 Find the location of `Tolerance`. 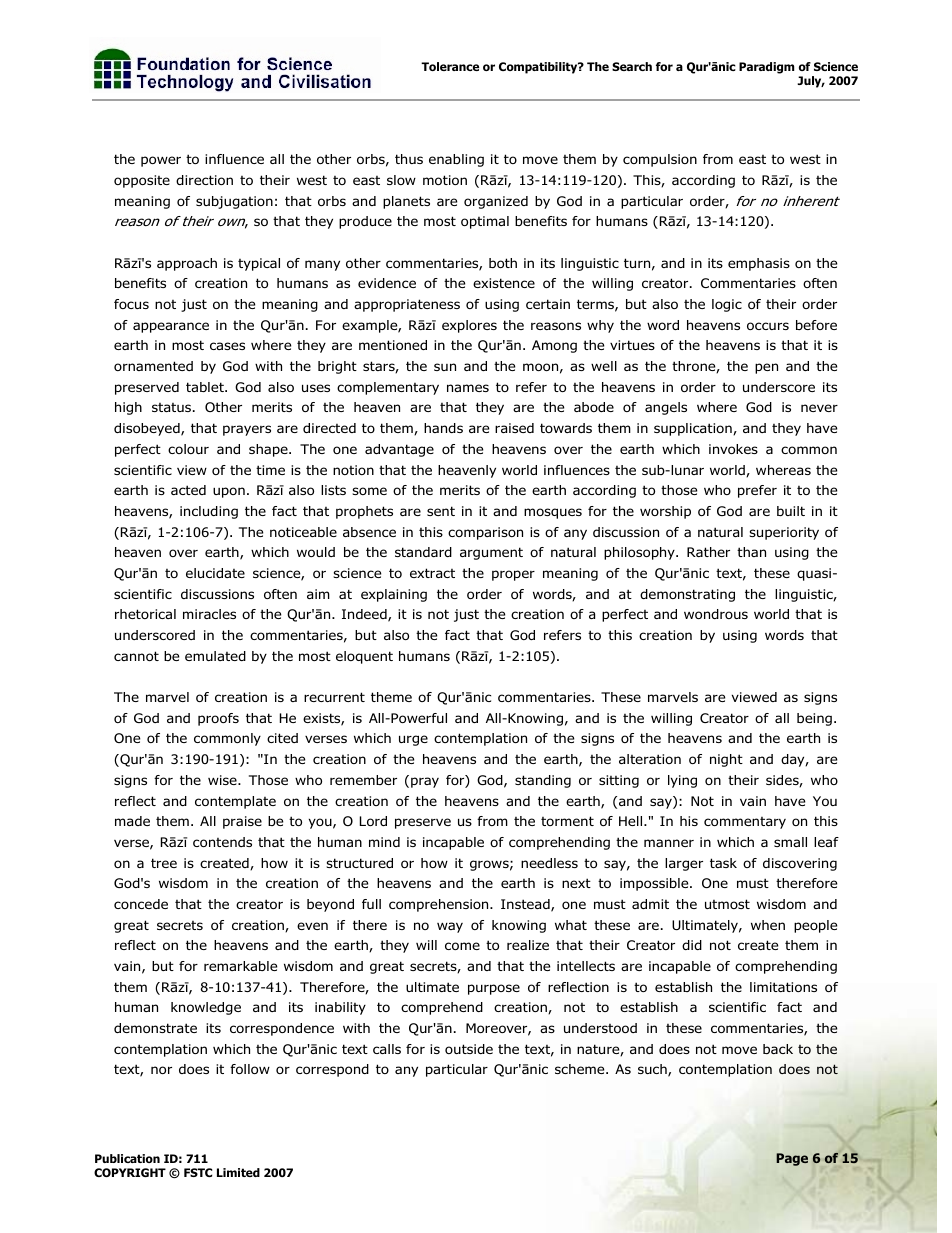

Tolerance is located at coordinates (450, 66).
